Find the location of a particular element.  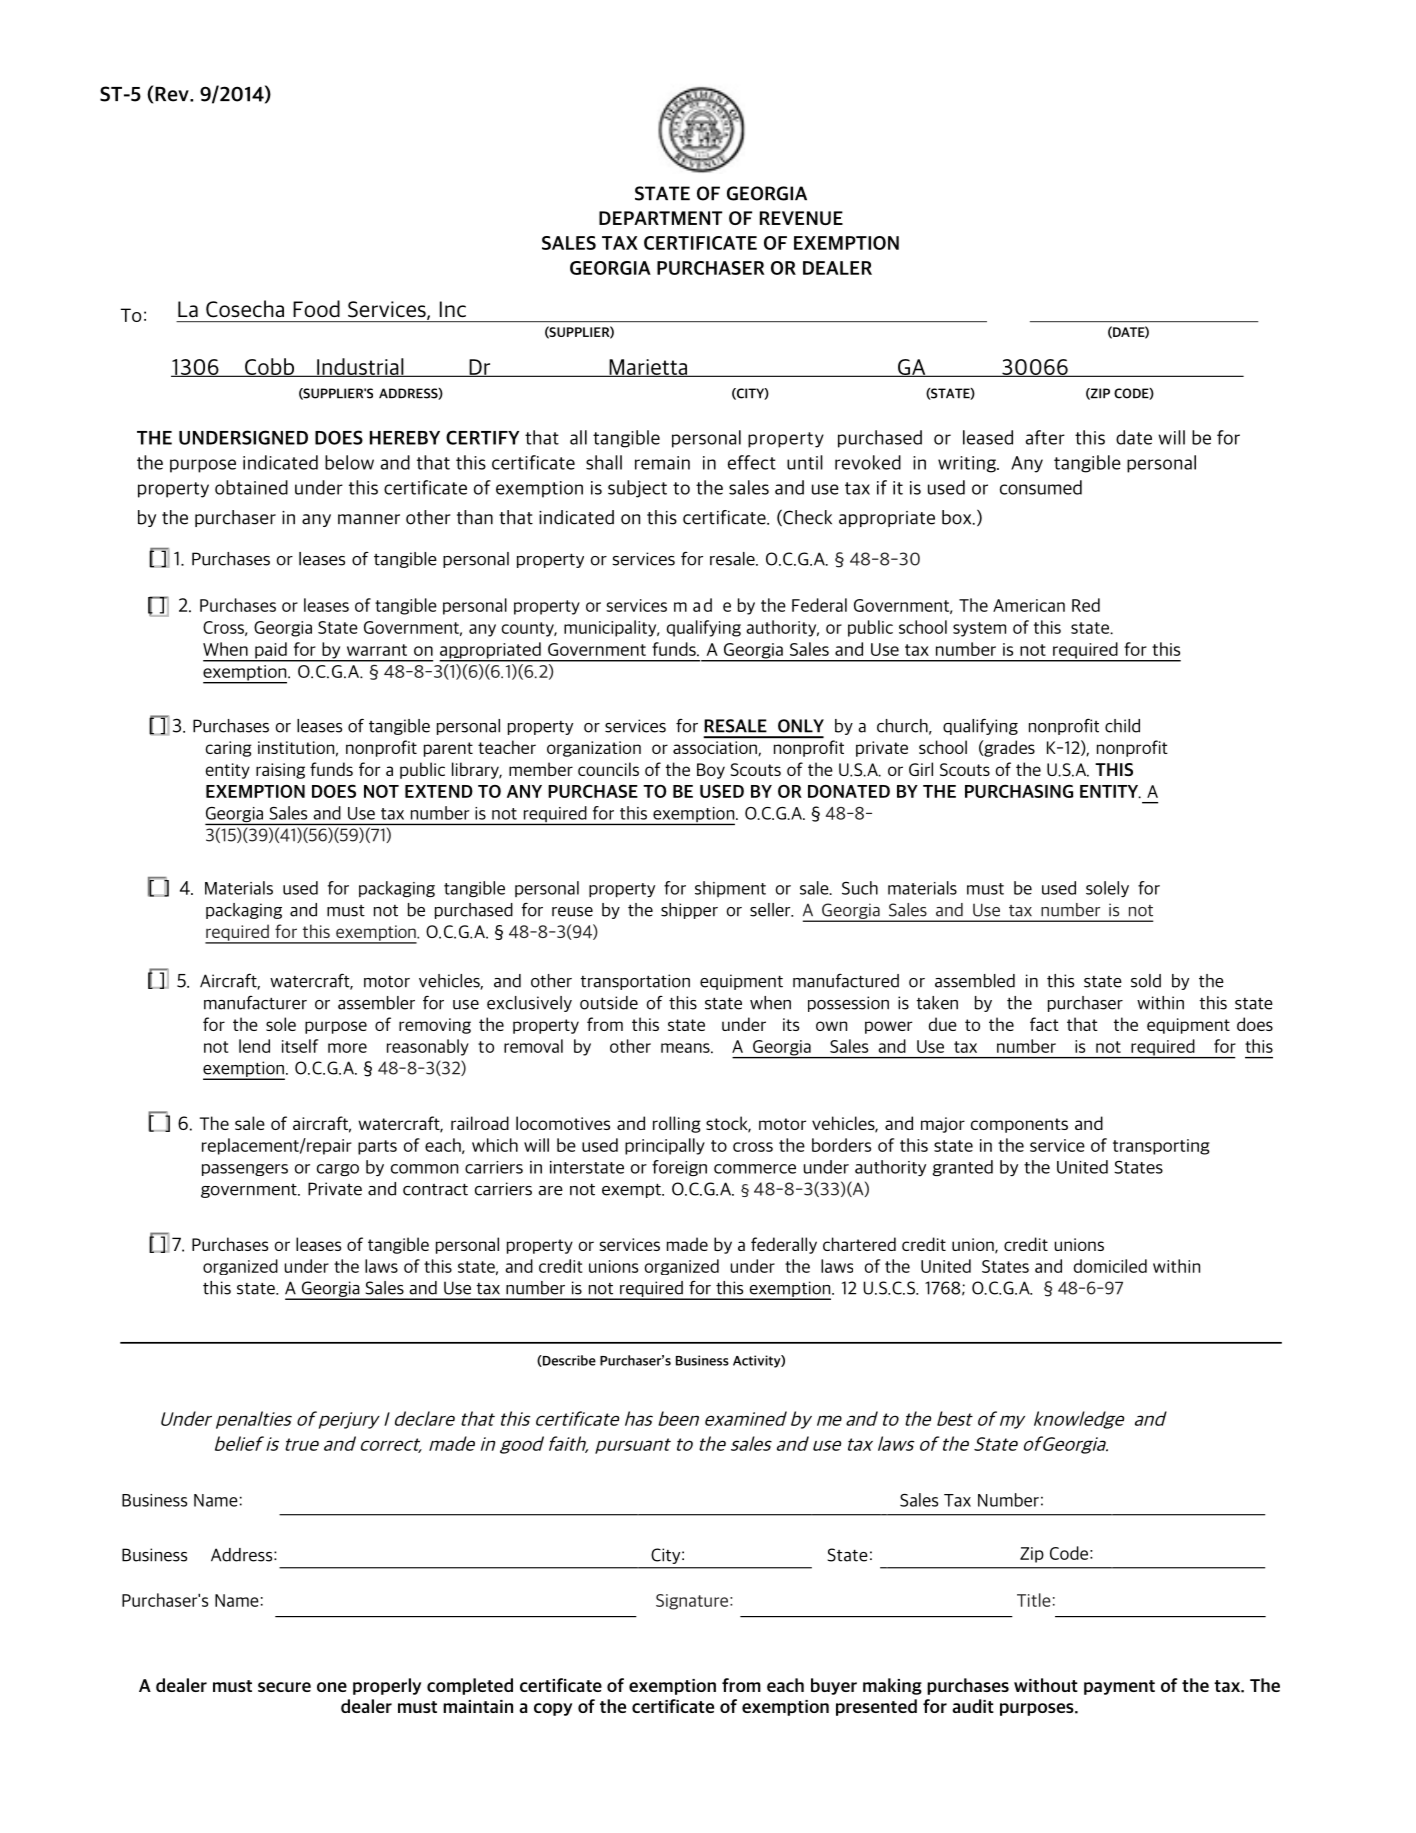

transportation is located at coordinates (635, 982).
